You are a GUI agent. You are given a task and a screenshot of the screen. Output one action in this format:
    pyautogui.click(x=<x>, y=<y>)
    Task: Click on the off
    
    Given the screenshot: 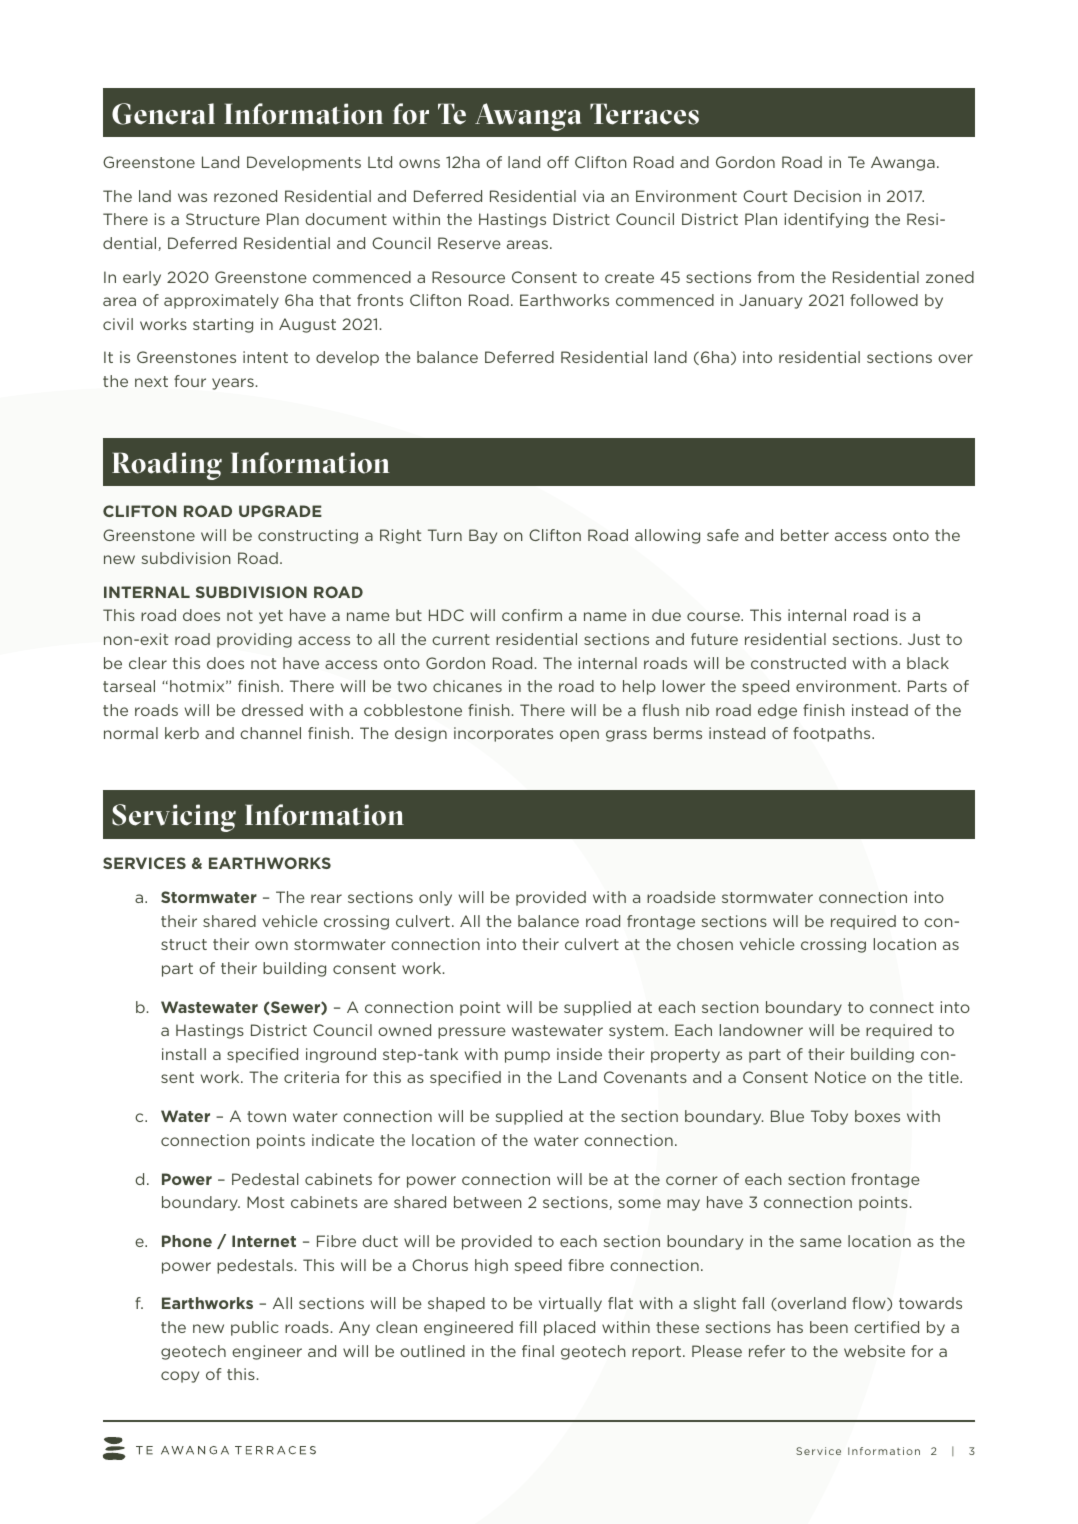 What is the action you would take?
    pyautogui.click(x=558, y=162)
